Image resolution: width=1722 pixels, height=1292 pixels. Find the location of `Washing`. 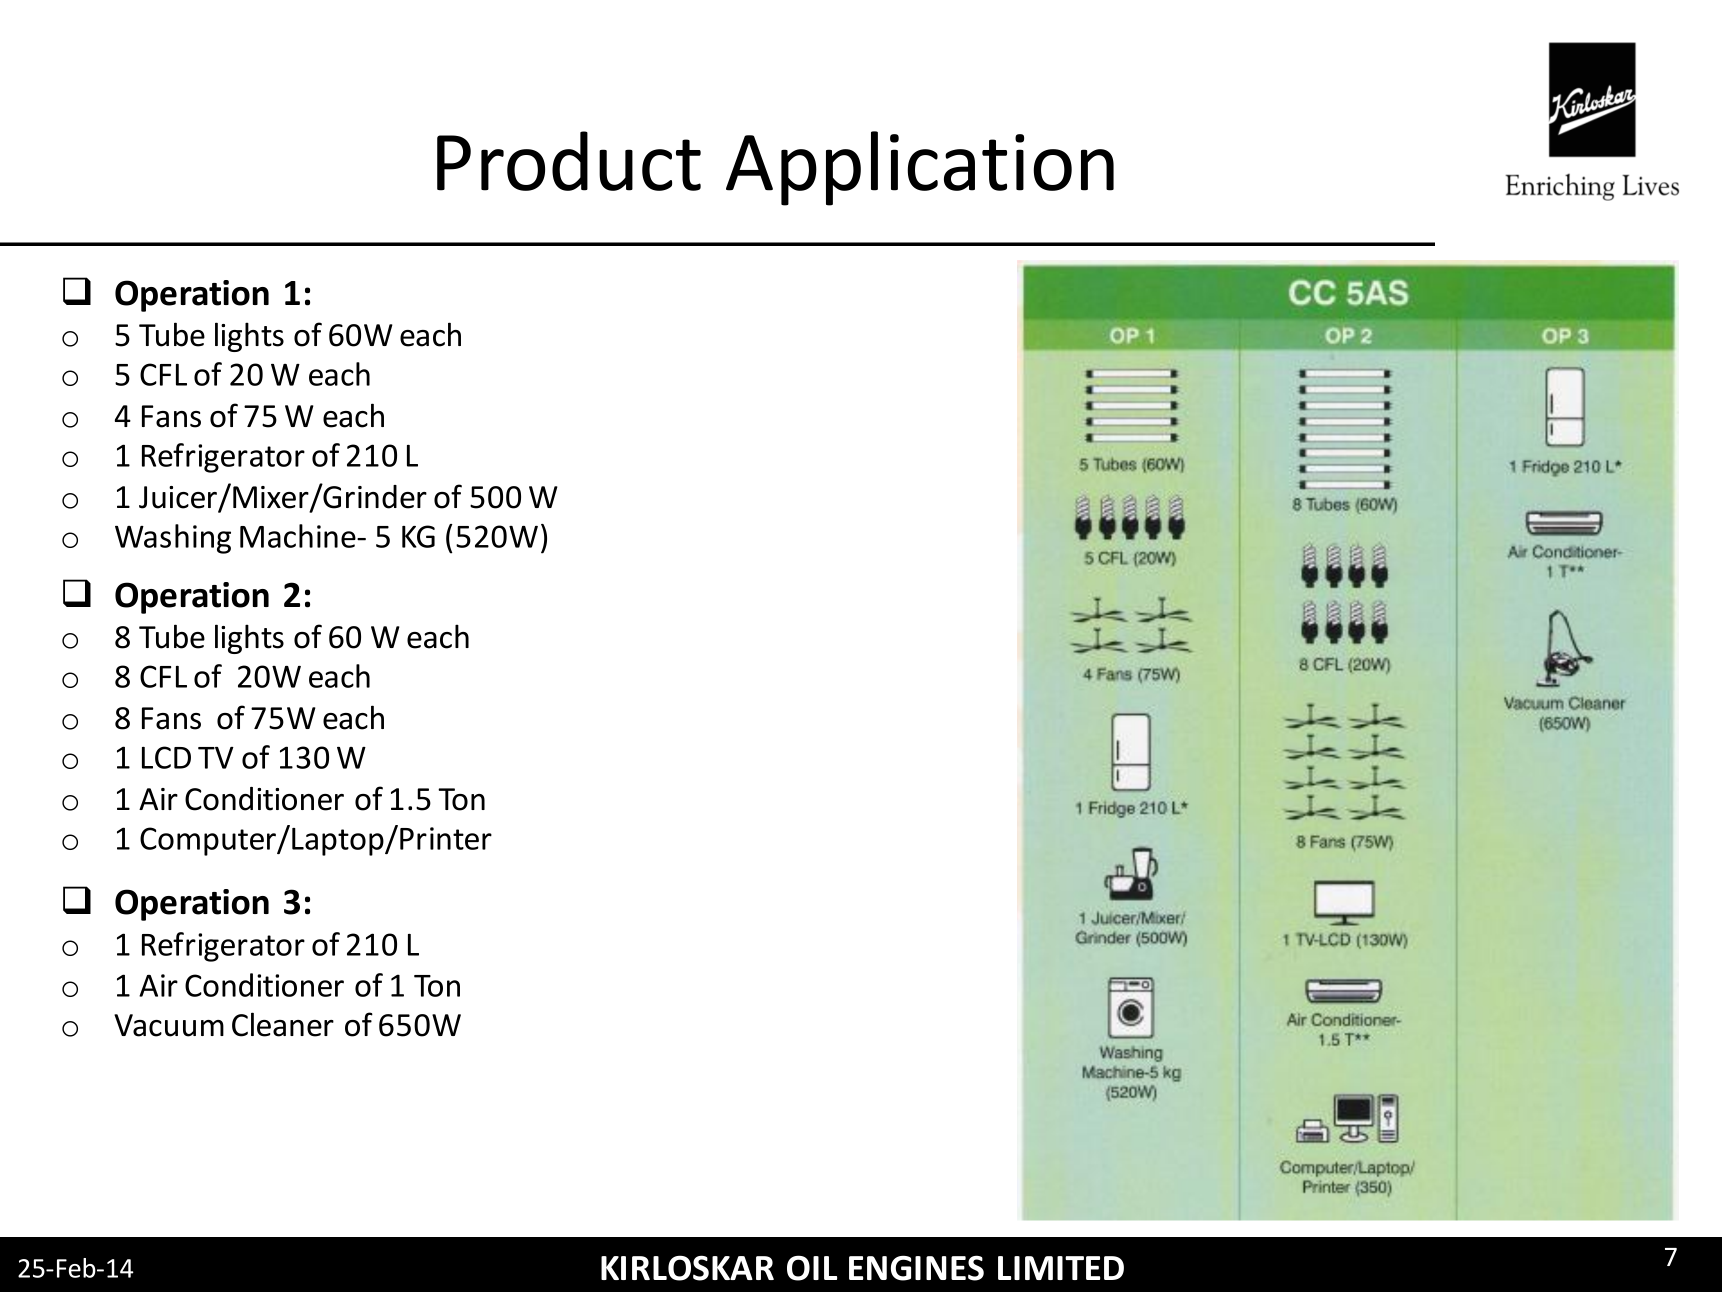

Washing is located at coordinates (173, 539).
